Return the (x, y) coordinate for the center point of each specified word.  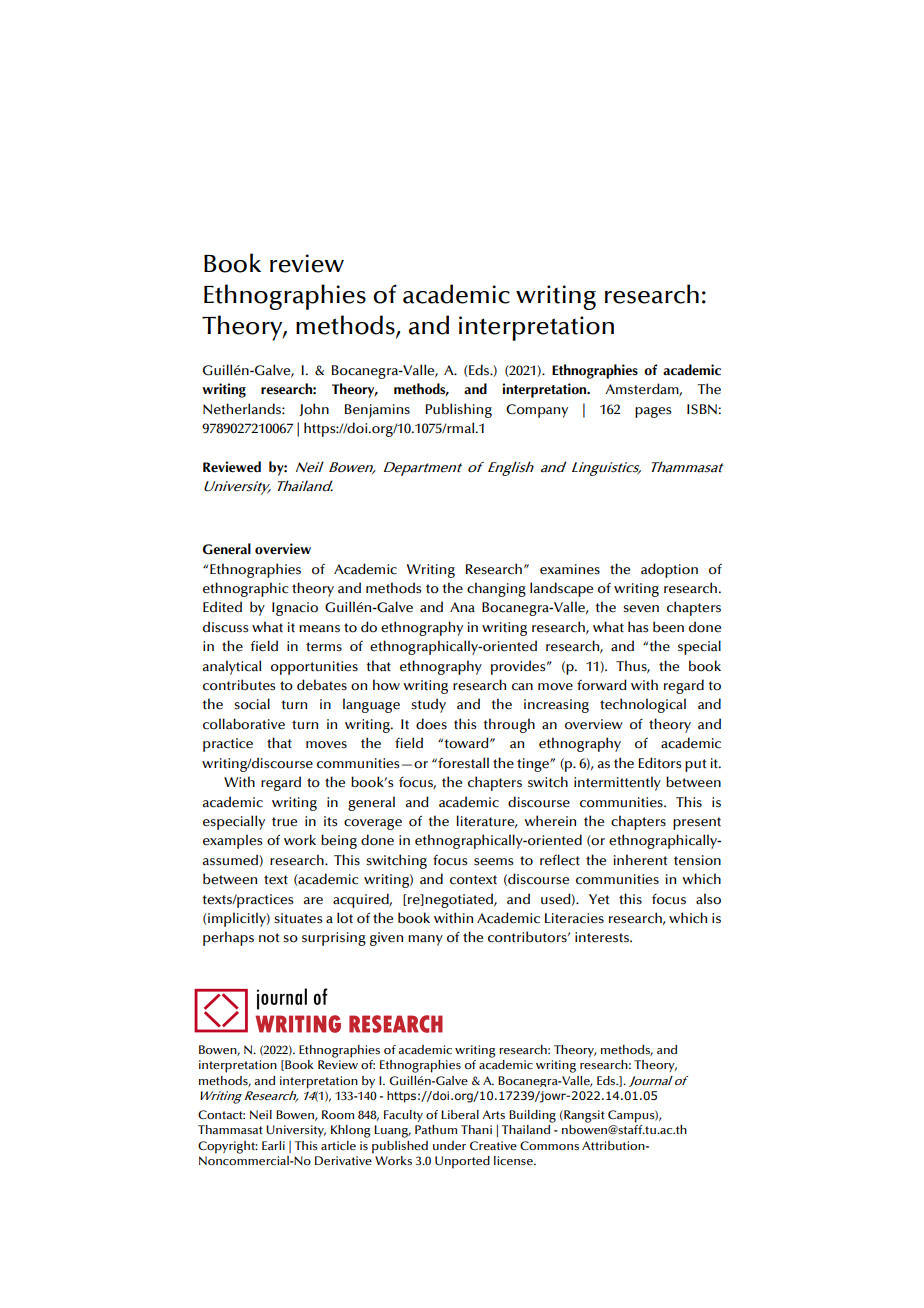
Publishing (458, 410)
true (284, 822)
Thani (476, 1129)
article (338, 1145)
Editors (659, 763)
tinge (534, 765)
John (314, 409)
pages (653, 412)
